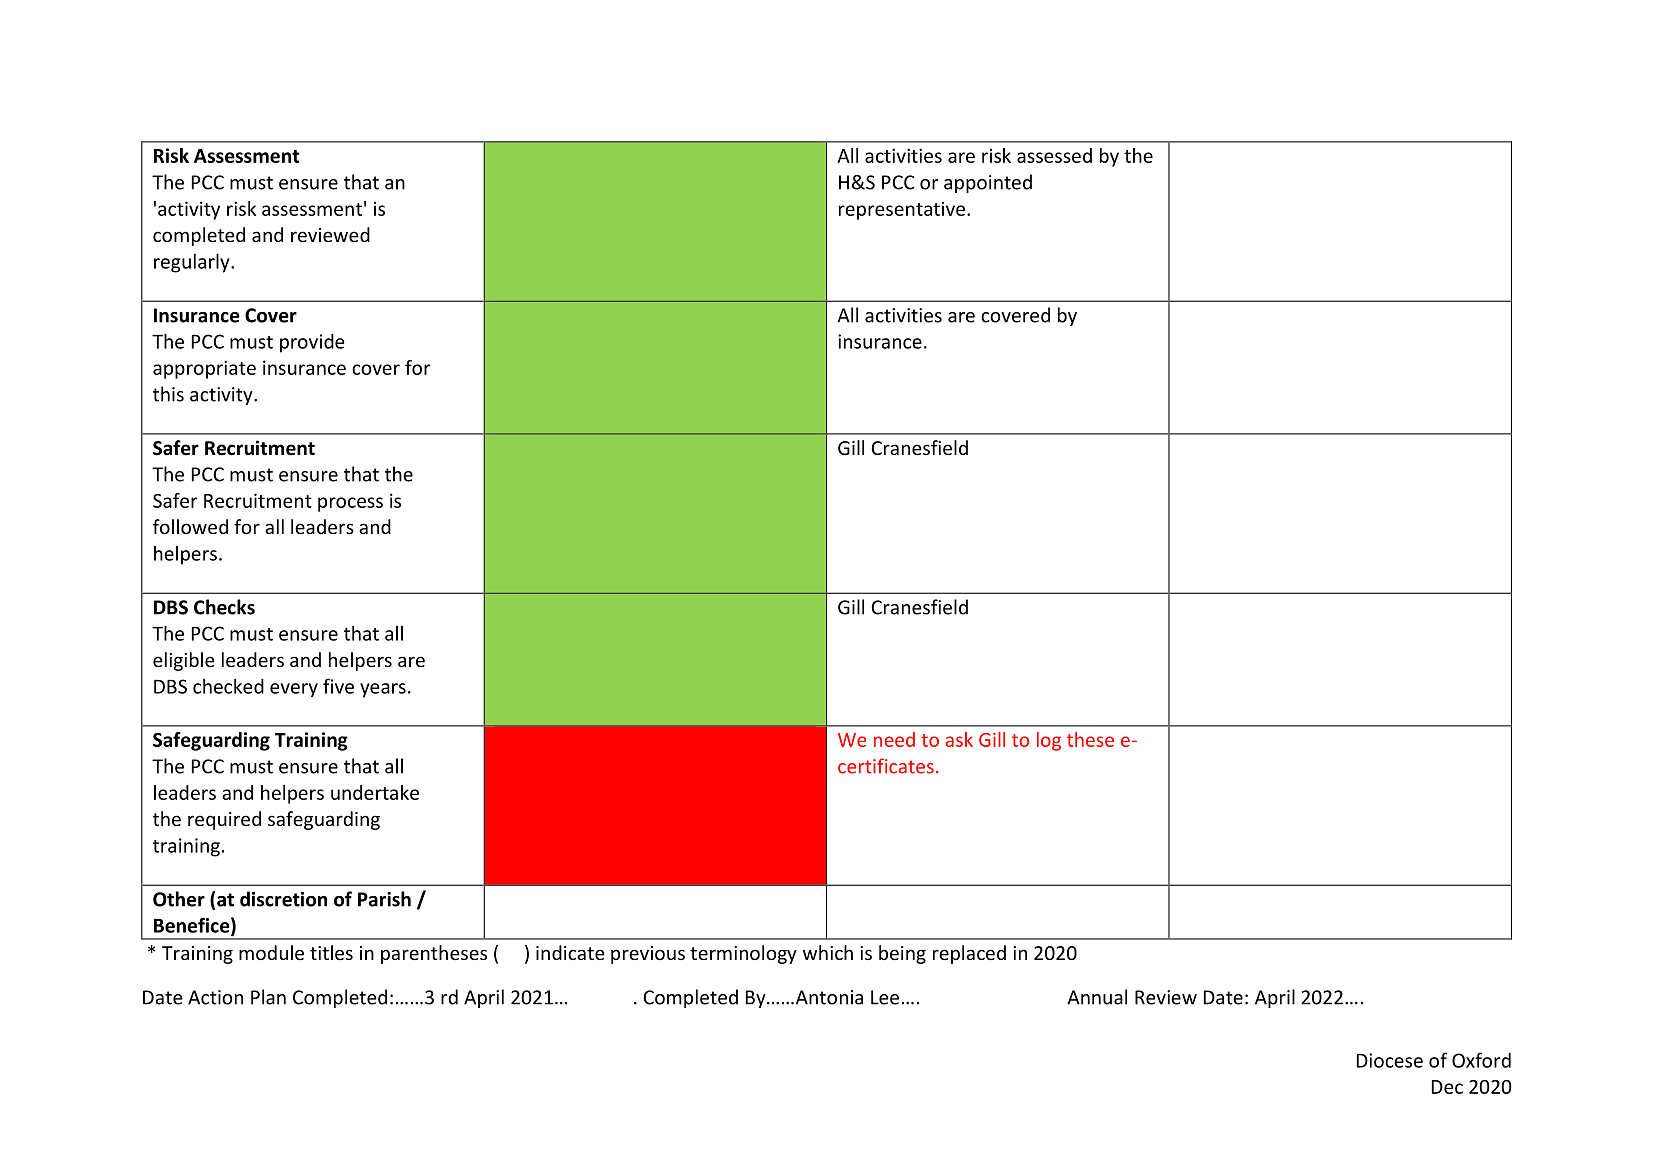 Image resolution: width=1653 pixels, height=1169 pixels. What do you see at coordinates (268, 997) in the screenshot?
I see `Plan` at bounding box center [268, 997].
